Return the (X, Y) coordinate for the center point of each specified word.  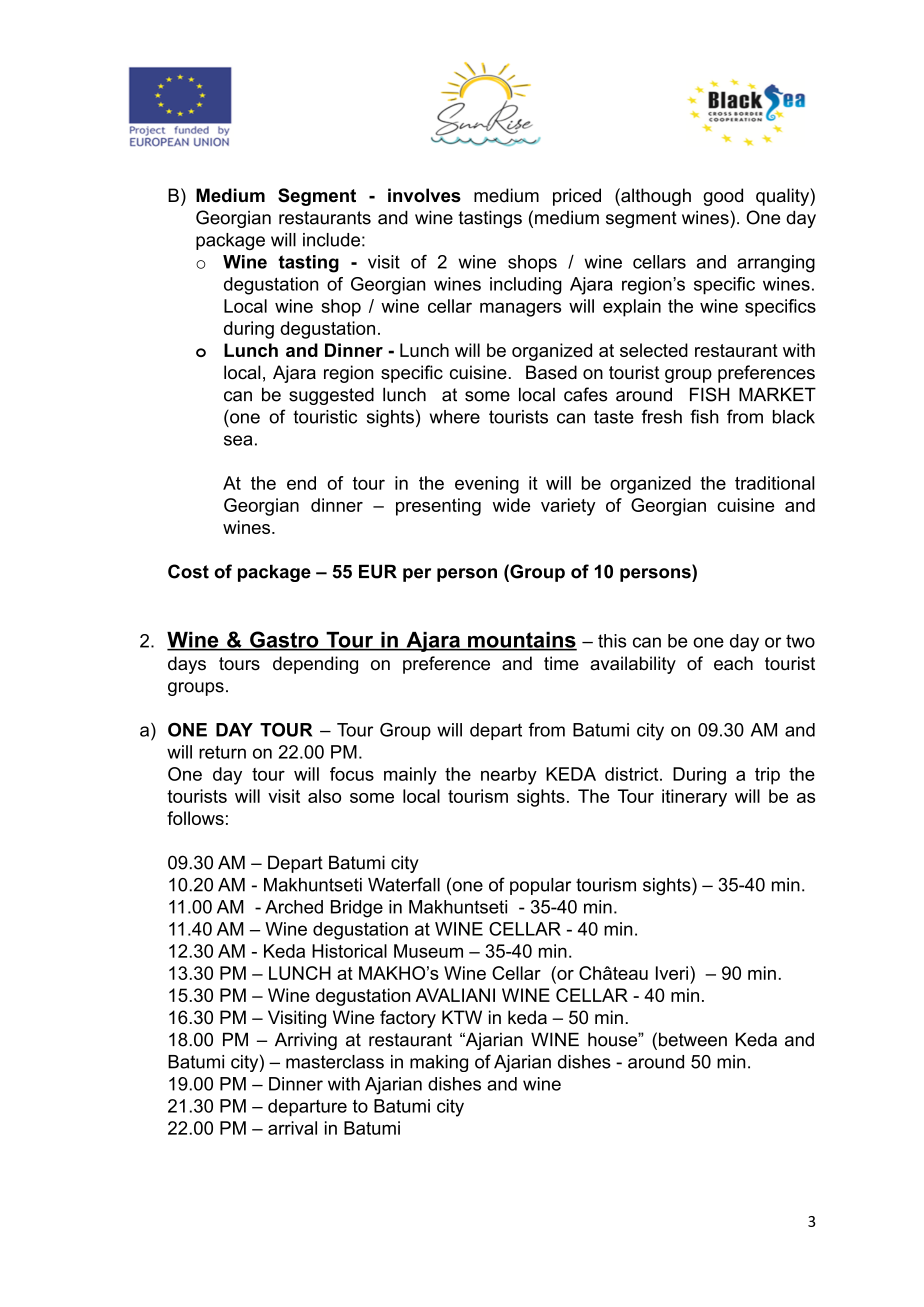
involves (424, 195)
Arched (294, 907)
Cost (188, 571)
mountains (521, 641)
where (455, 417)
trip (767, 776)
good (723, 197)
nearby (509, 776)
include (331, 240)
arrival (292, 1128)
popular (540, 886)
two (800, 641)
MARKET (777, 394)
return (222, 752)
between (693, 1039)
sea (238, 440)
